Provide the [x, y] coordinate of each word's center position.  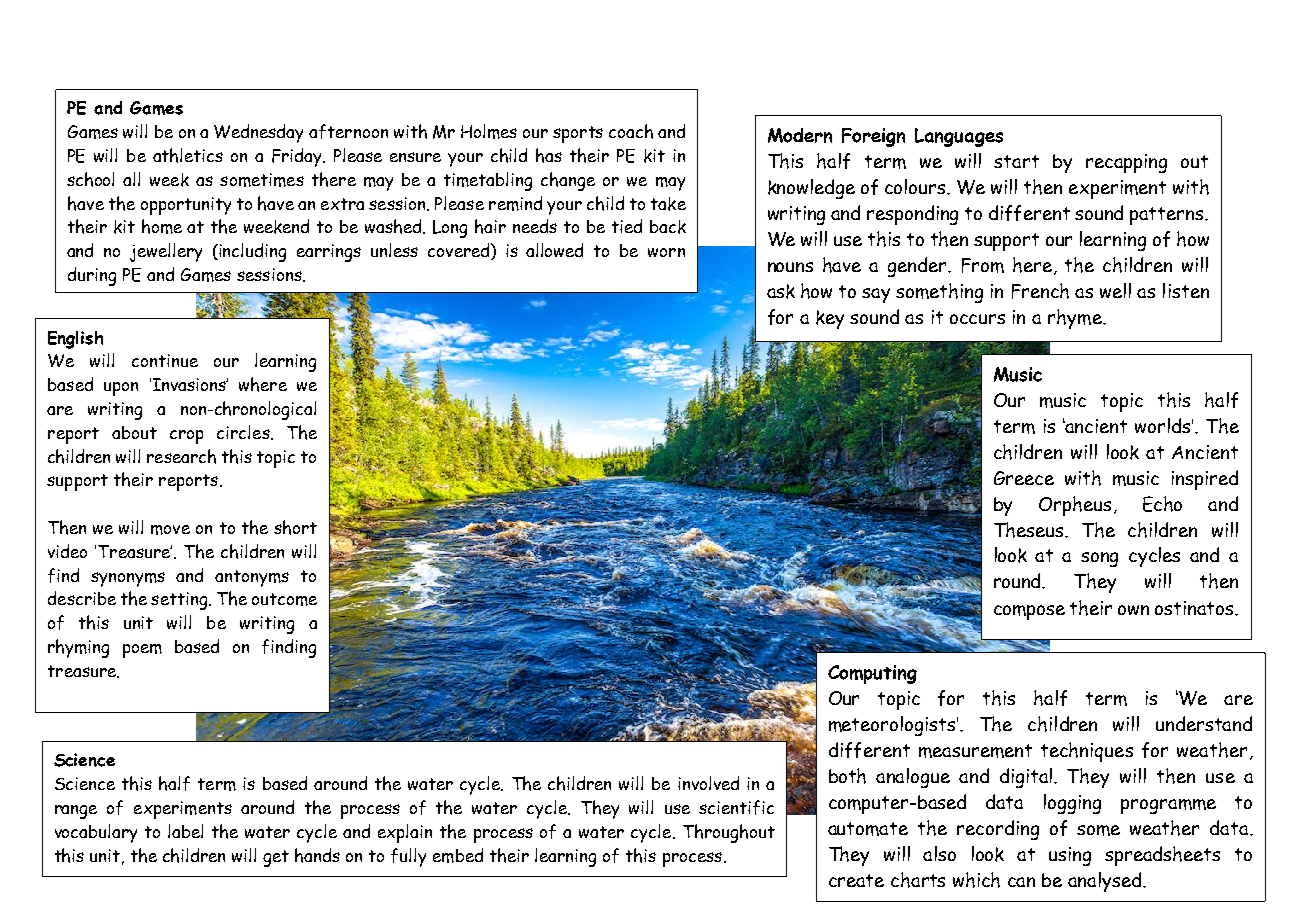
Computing [872, 674]
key [830, 319]
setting [180, 601]
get [276, 858]
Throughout [729, 833]
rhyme [1076, 319]
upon [121, 389]
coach [631, 131]
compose [1029, 612]
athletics [188, 155]
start [1016, 161]
